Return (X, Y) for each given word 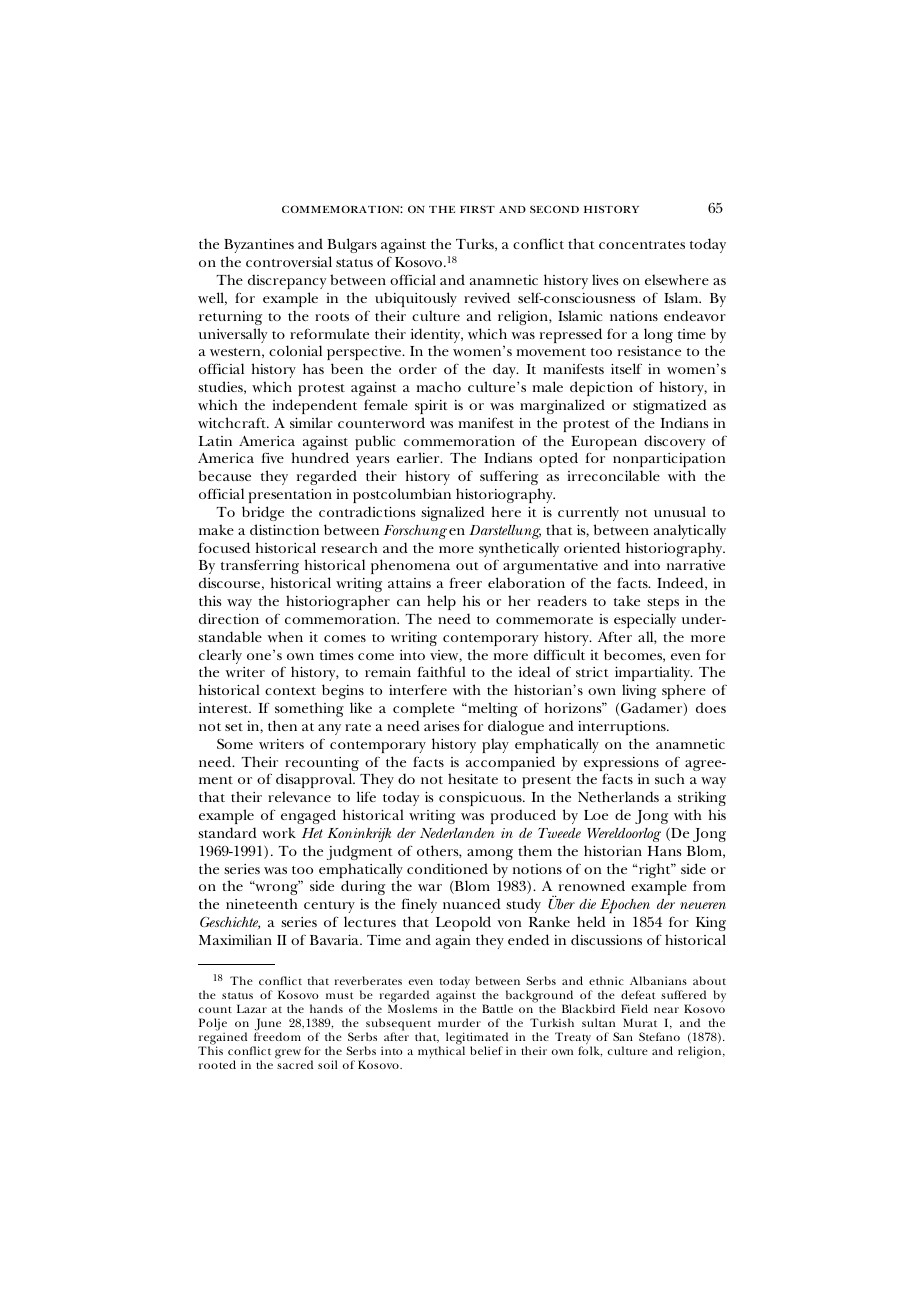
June (267, 1025)
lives (605, 279)
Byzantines (259, 248)
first (477, 209)
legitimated (477, 1039)
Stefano (659, 1036)
